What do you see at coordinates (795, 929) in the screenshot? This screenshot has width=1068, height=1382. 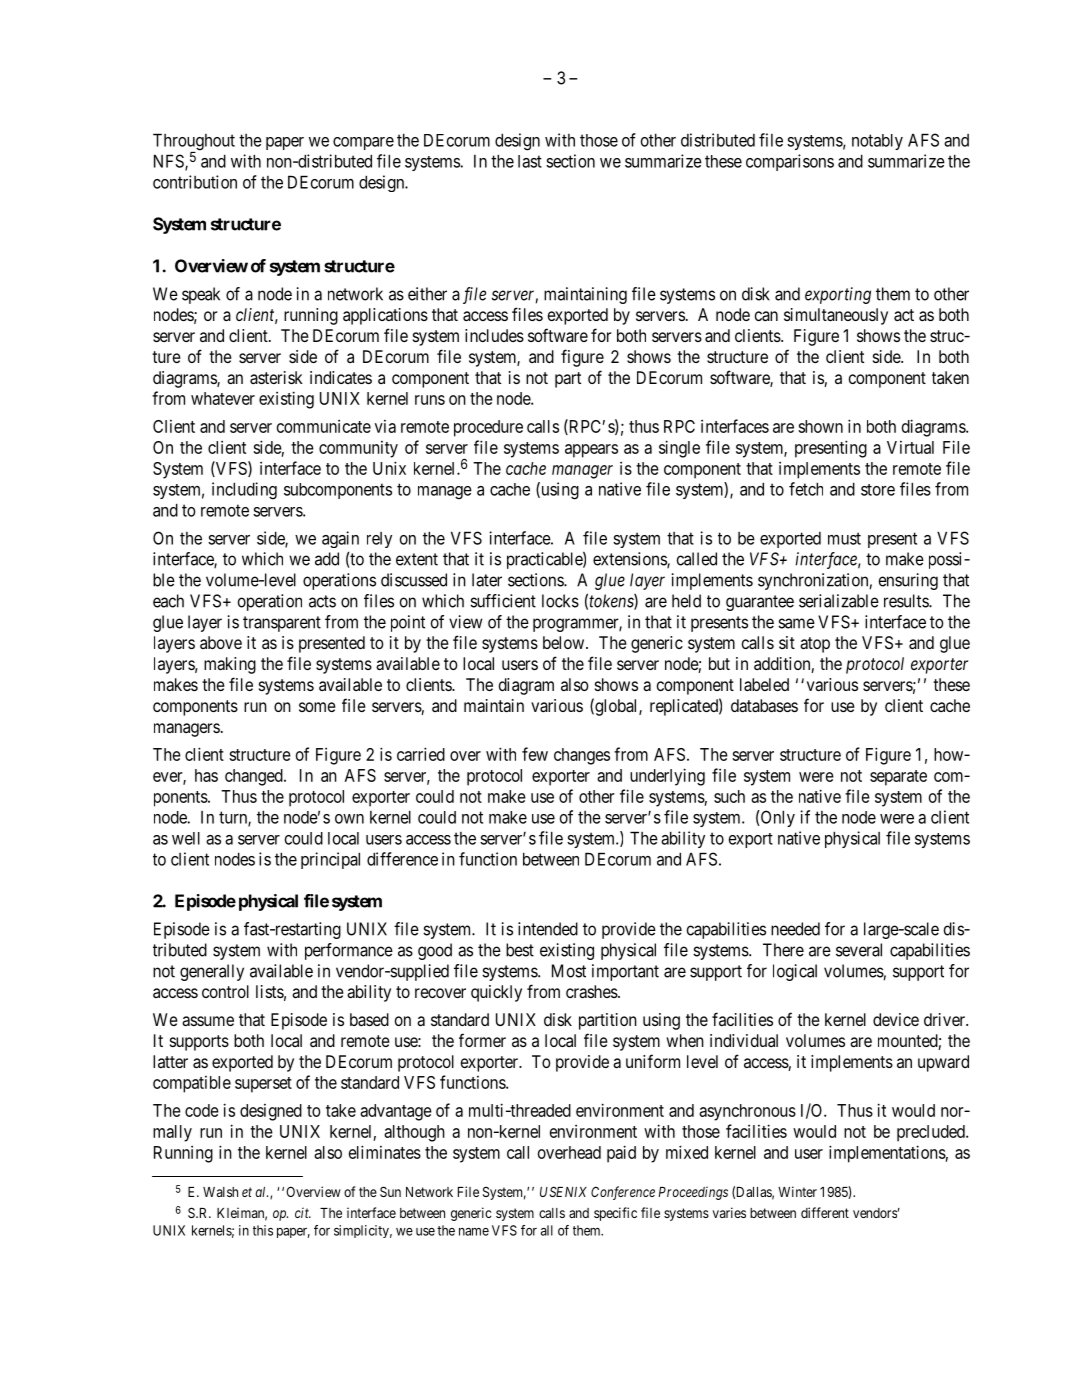 I see `needed` at bounding box center [795, 929].
